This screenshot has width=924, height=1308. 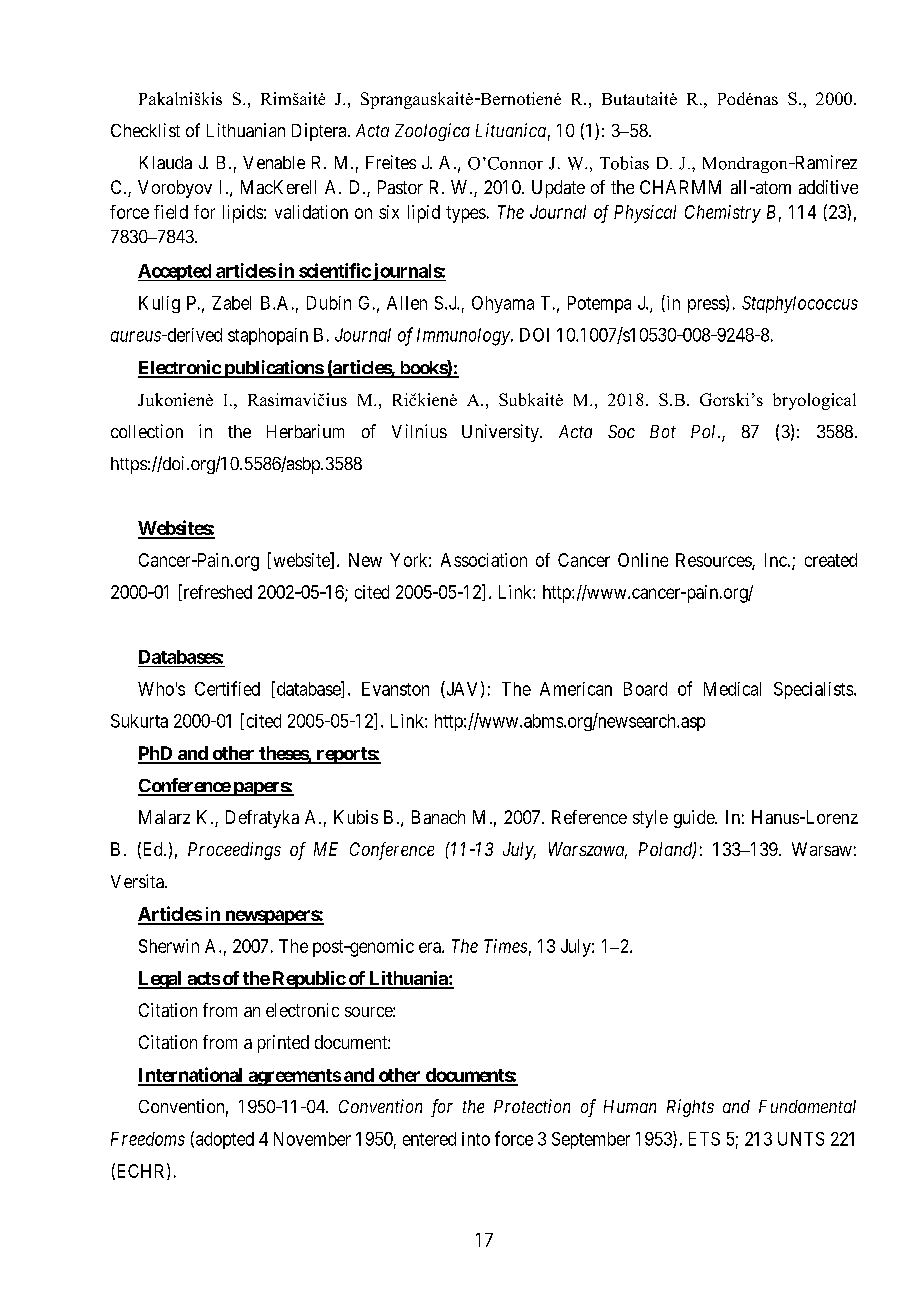 What do you see at coordinates (822, 849) in the screenshot?
I see `Warsaw` at bounding box center [822, 849].
